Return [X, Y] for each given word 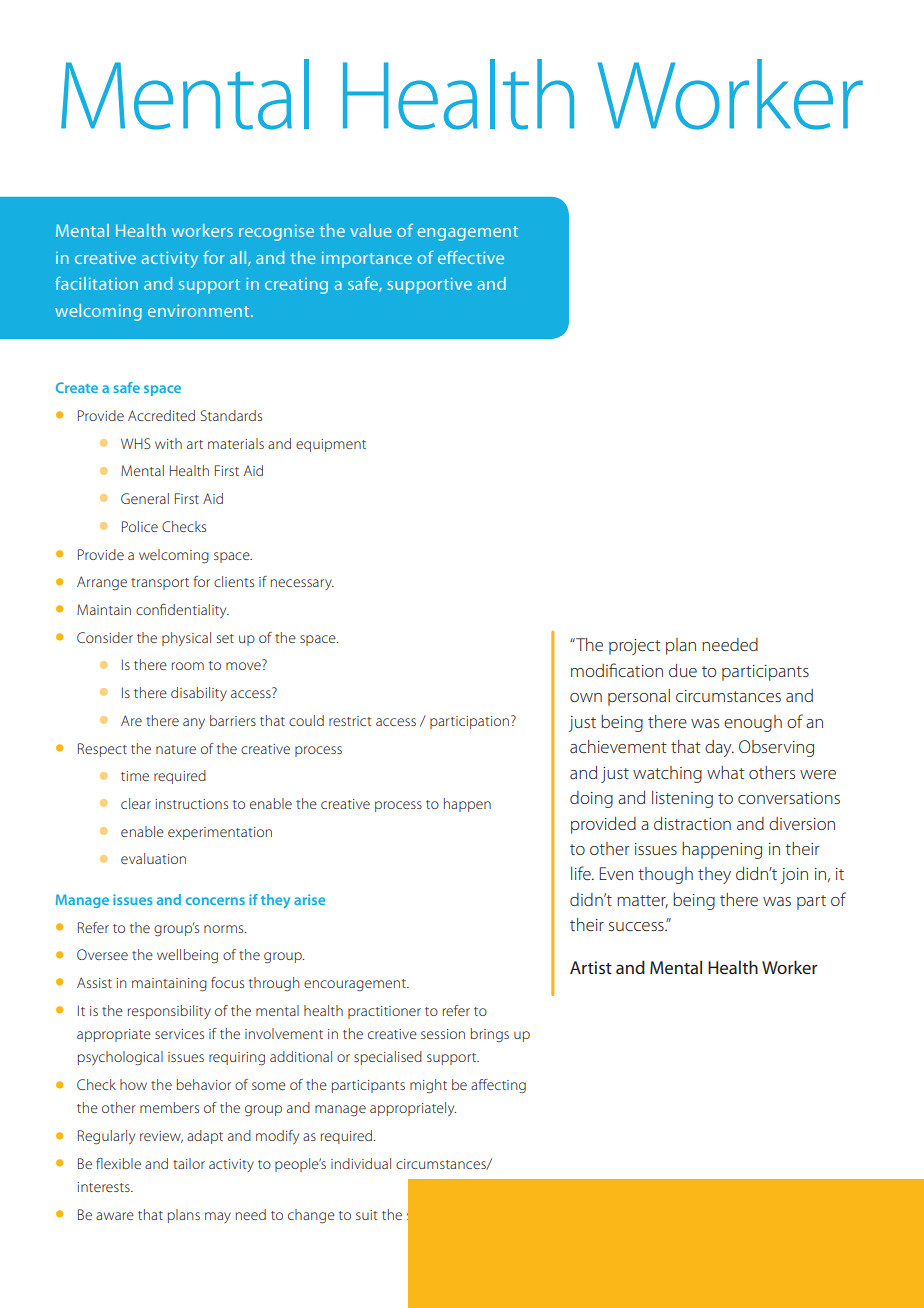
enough [753, 723]
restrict [350, 721]
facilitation [96, 283]
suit [366, 1215]
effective [471, 257]
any [194, 723]
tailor [189, 1163]
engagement [467, 233]
